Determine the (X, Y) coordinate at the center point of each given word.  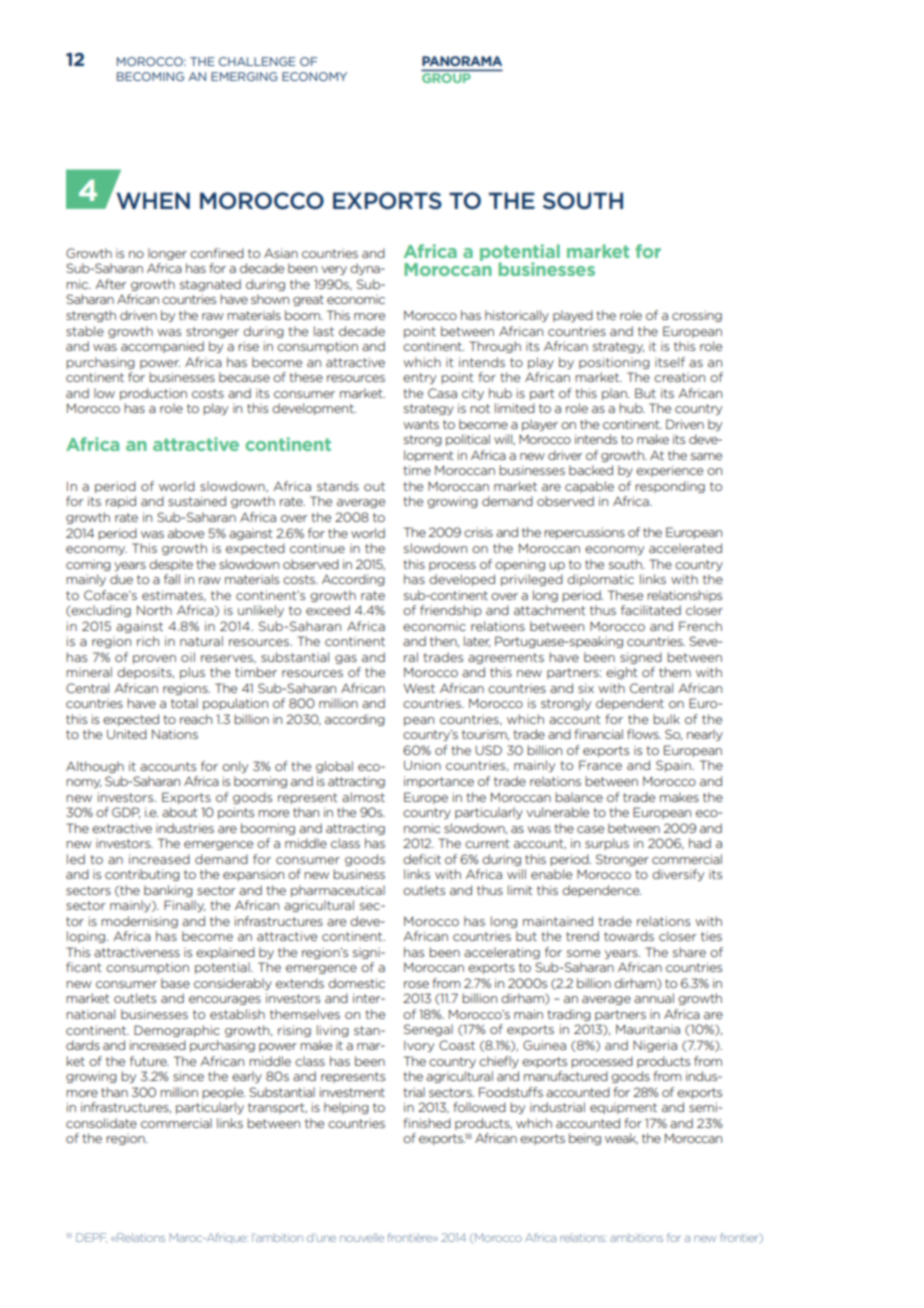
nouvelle (362, 1237)
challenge (257, 61)
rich (148, 641)
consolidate (101, 1123)
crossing (697, 316)
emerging (244, 76)
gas (346, 659)
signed (641, 658)
